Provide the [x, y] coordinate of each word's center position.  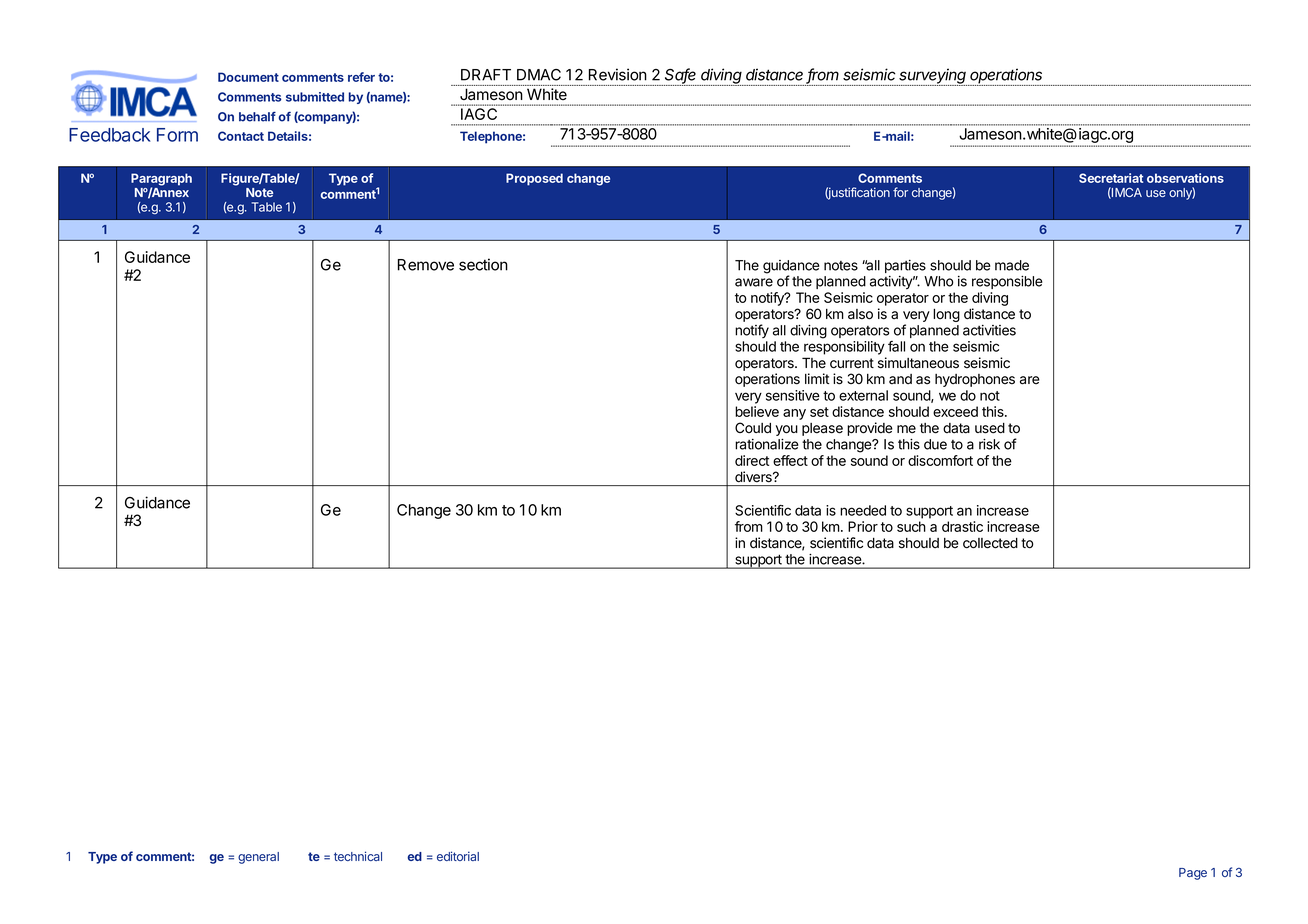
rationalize [767, 444]
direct [752, 460]
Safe [680, 75]
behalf [257, 117]
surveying [933, 77]
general [258, 858]
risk [989, 444]
